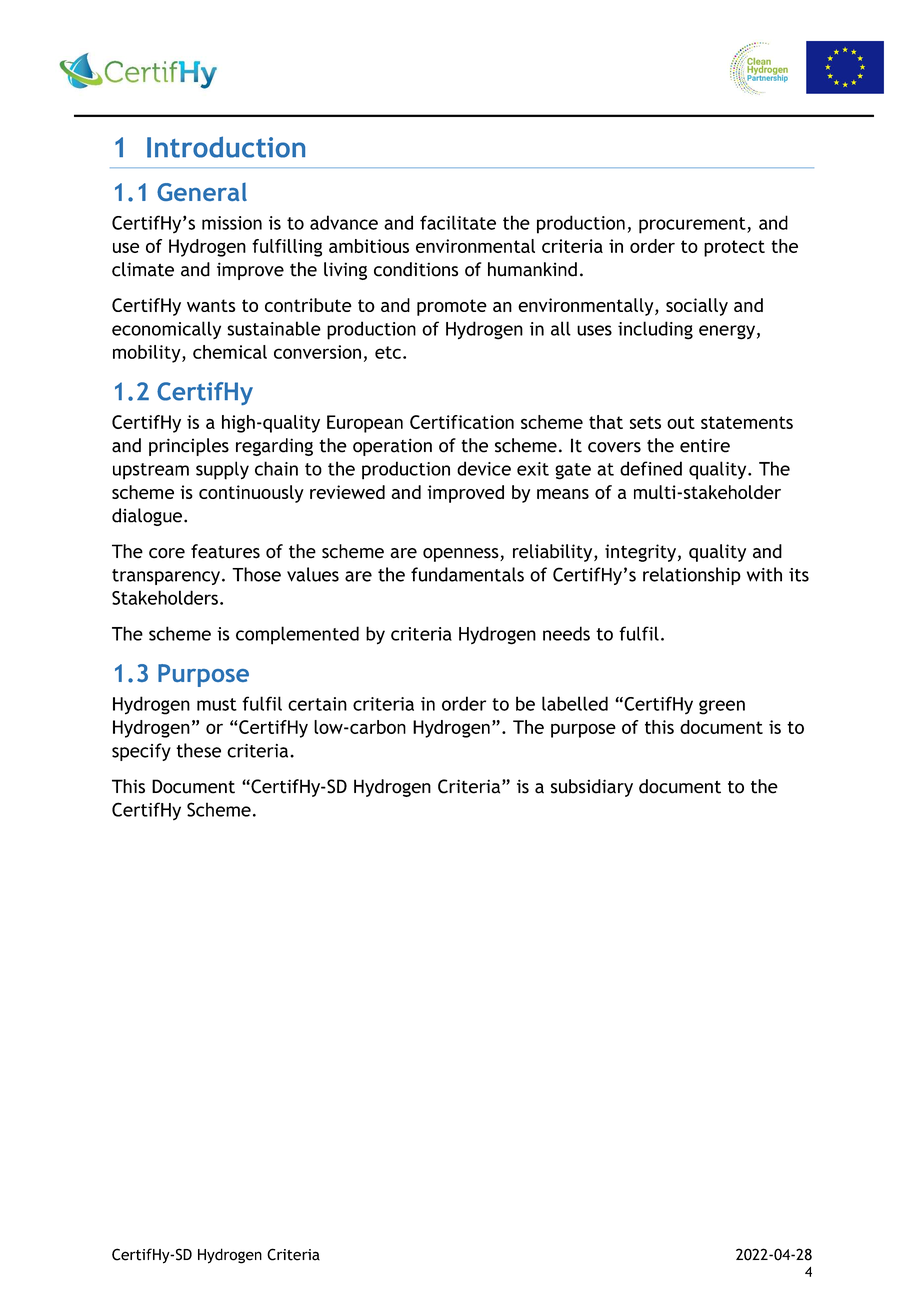  What do you see at coordinates (592, 788) in the document?
I see `subsidiary` at bounding box center [592, 788].
